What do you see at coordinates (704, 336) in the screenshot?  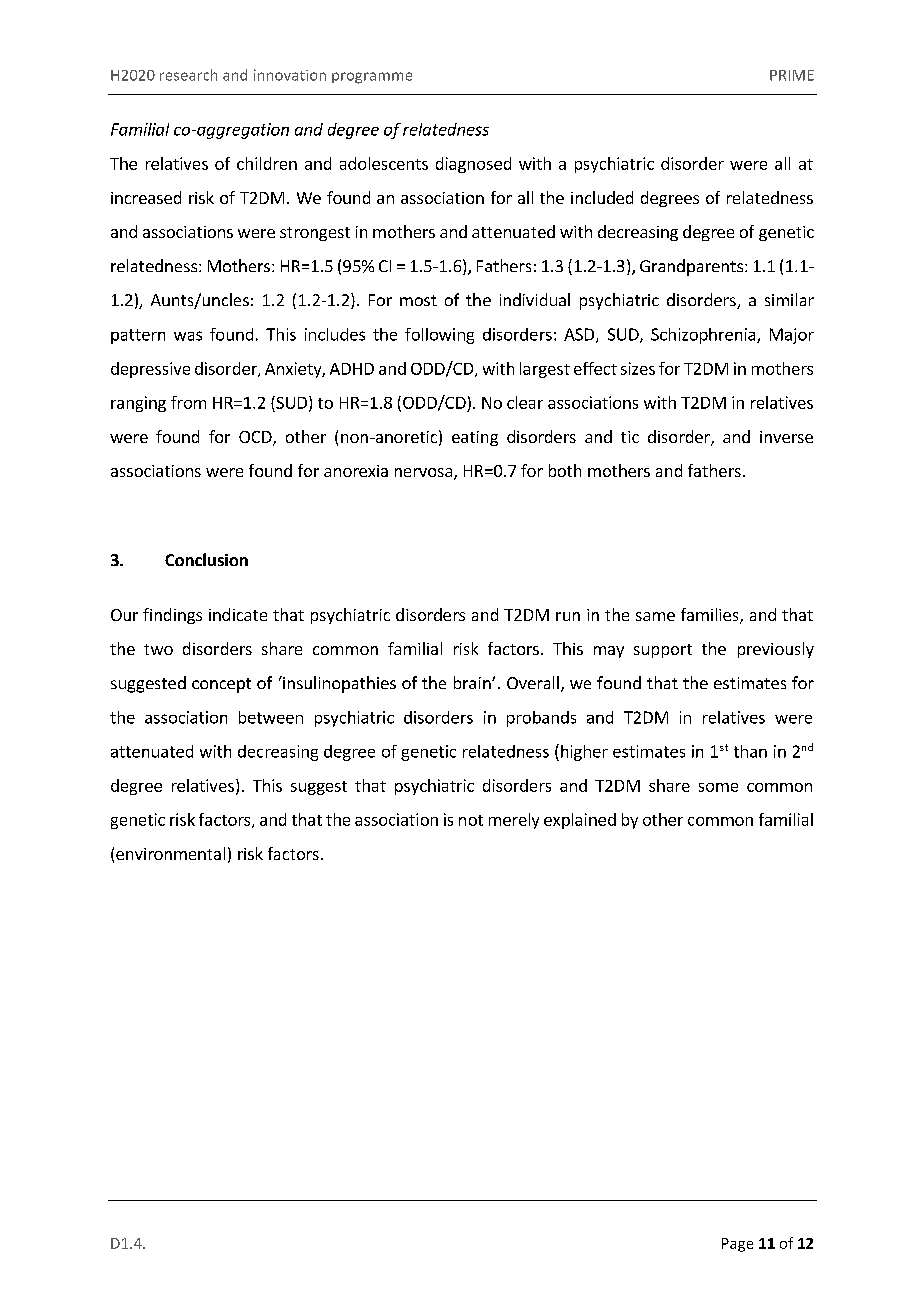 I see `Schizophrenia` at bounding box center [704, 336].
